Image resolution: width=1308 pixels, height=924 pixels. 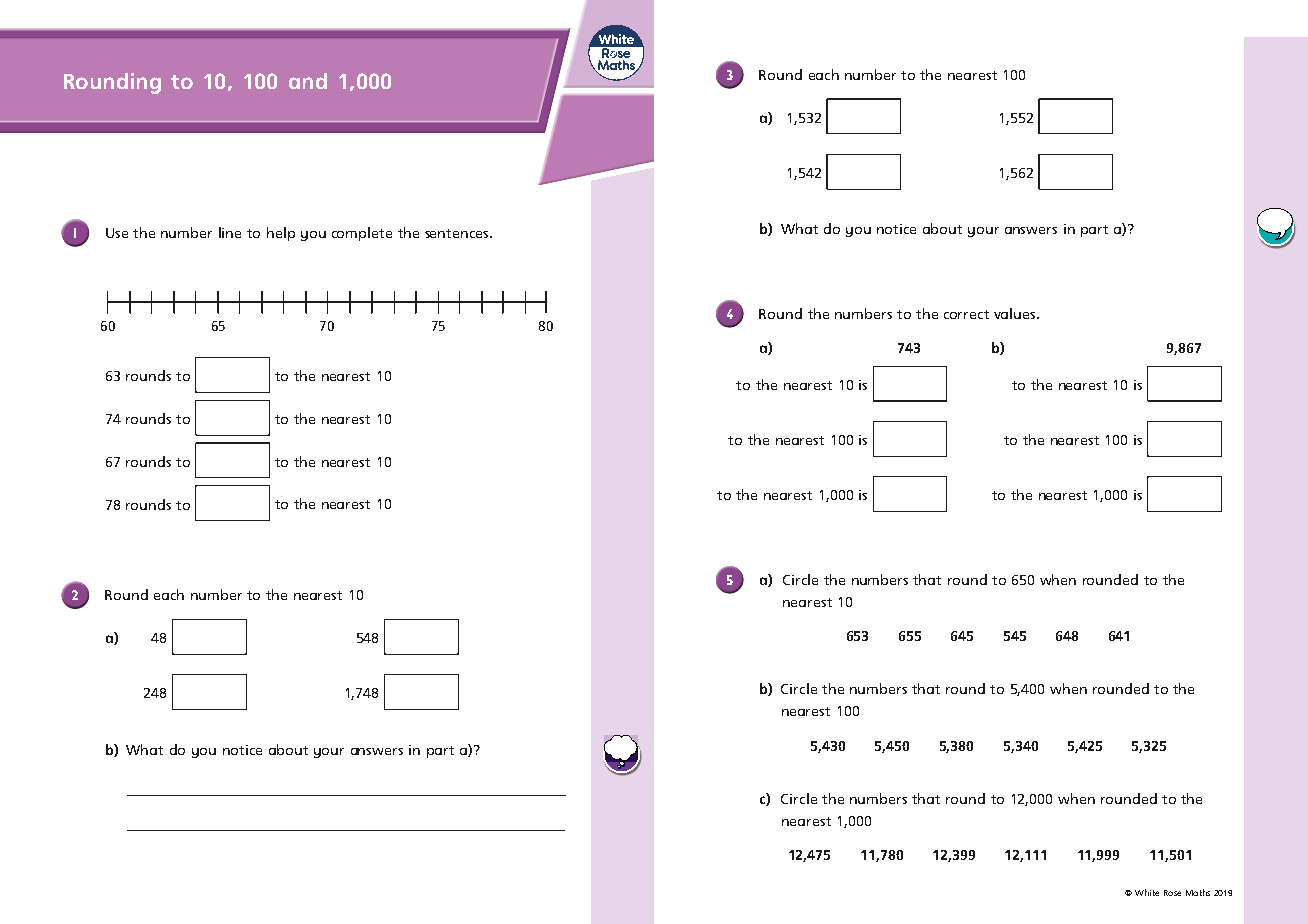 What do you see at coordinates (1198, 892) in the document?
I see `Maths` at bounding box center [1198, 892].
